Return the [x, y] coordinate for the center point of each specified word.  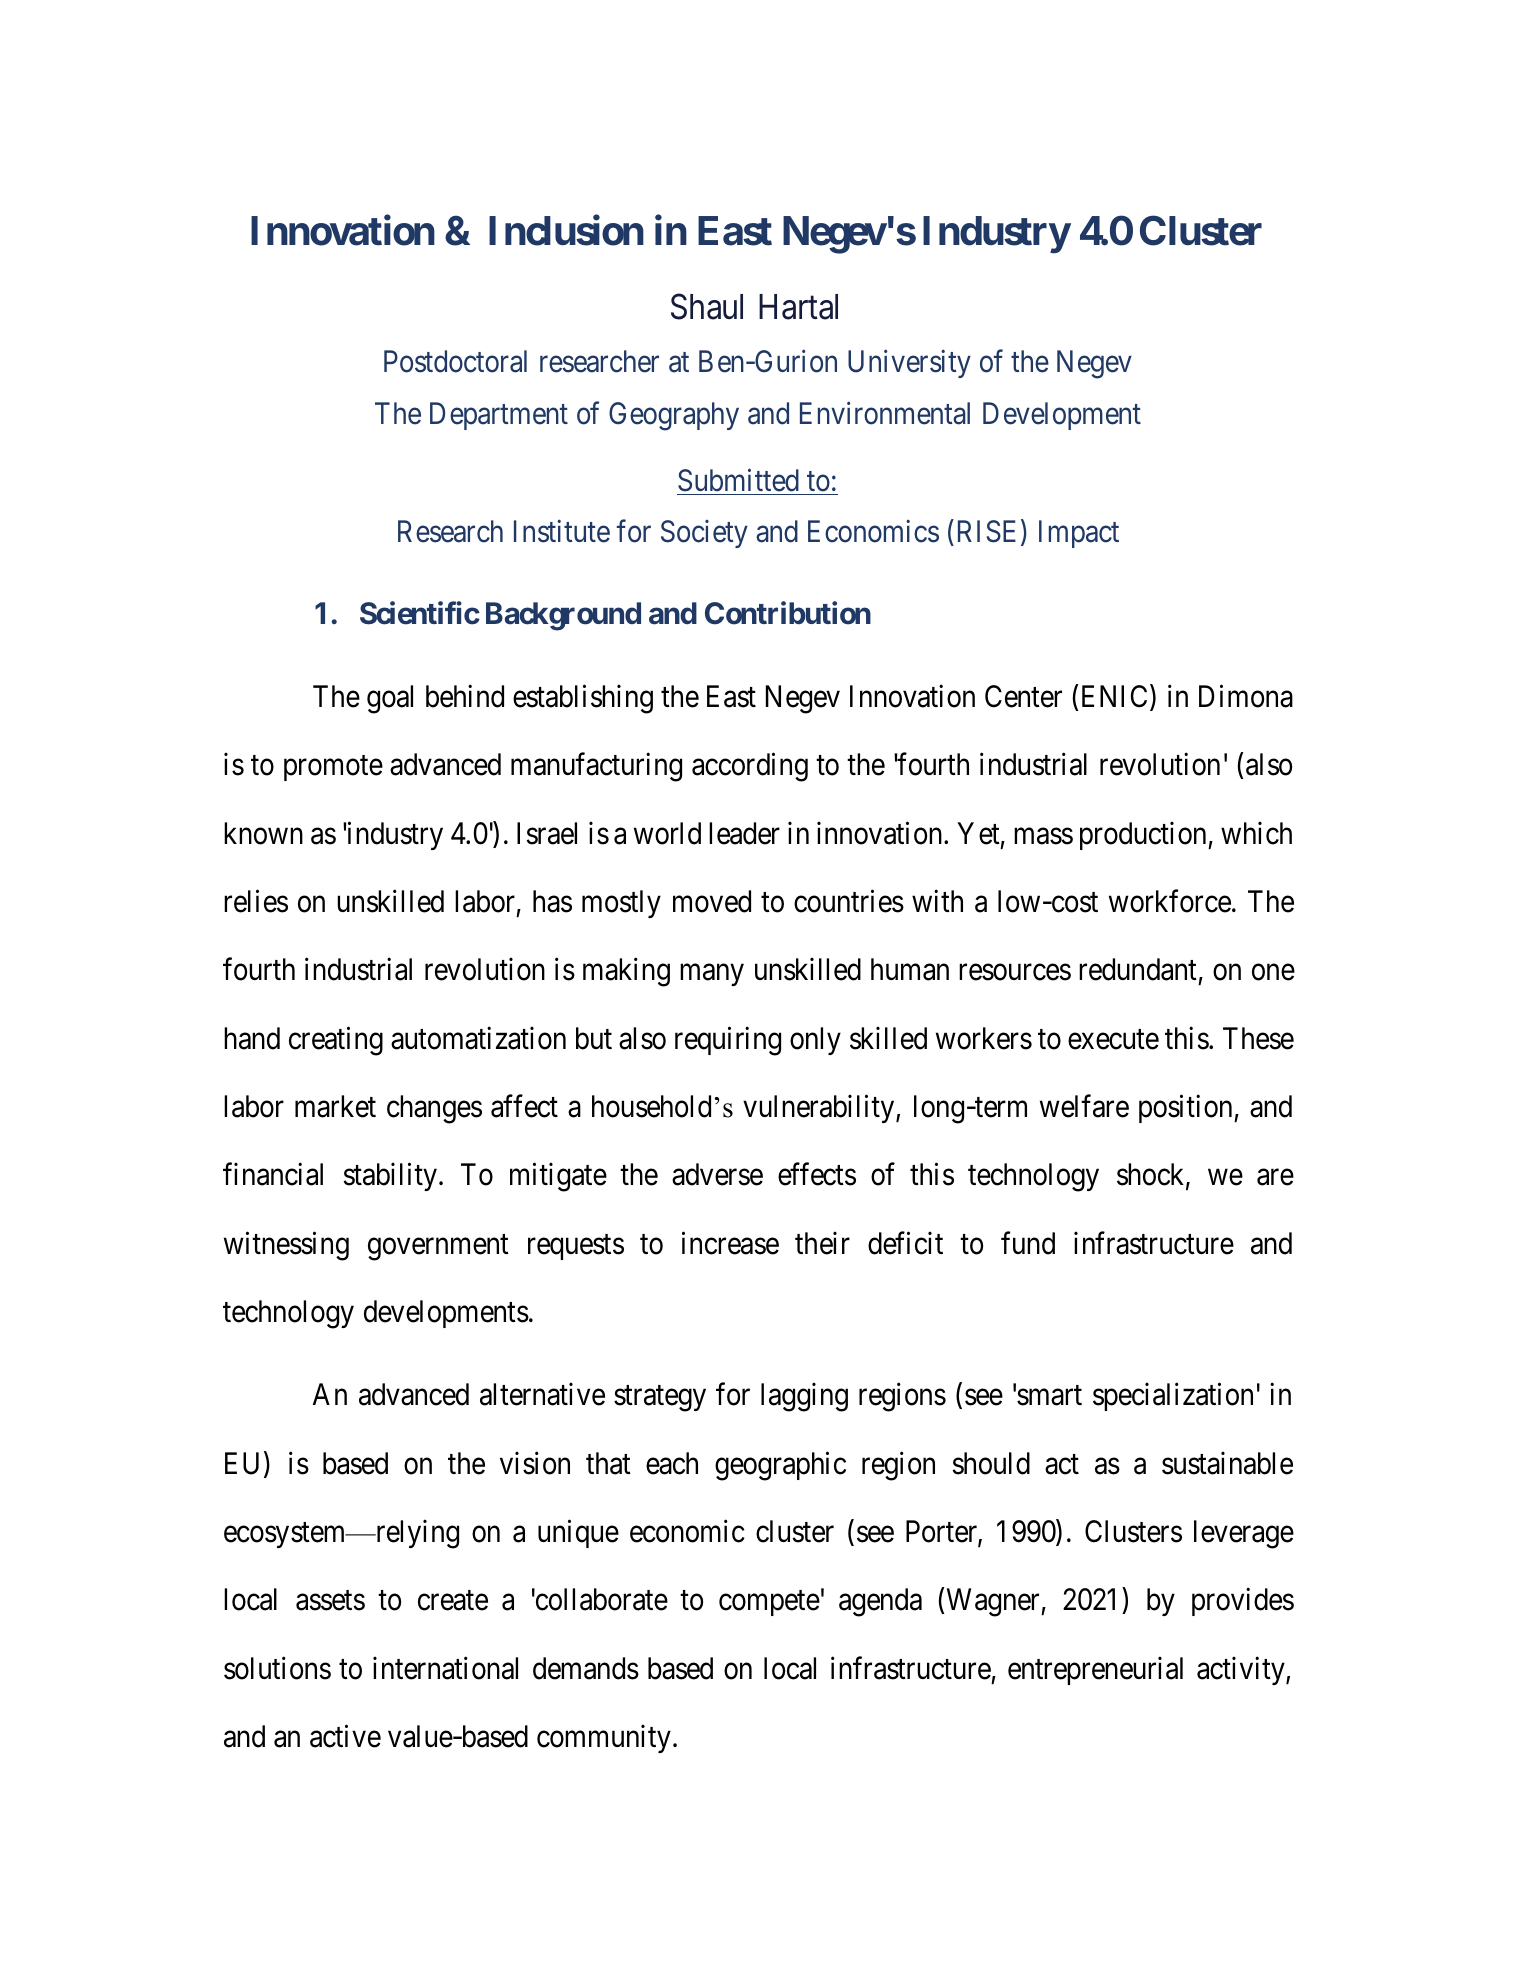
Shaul [707, 306]
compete [769, 1603]
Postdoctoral [455, 361]
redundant [1138, 969]
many [712, 975]
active [345, 1736]
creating [336, 1041]
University [909, 364]
